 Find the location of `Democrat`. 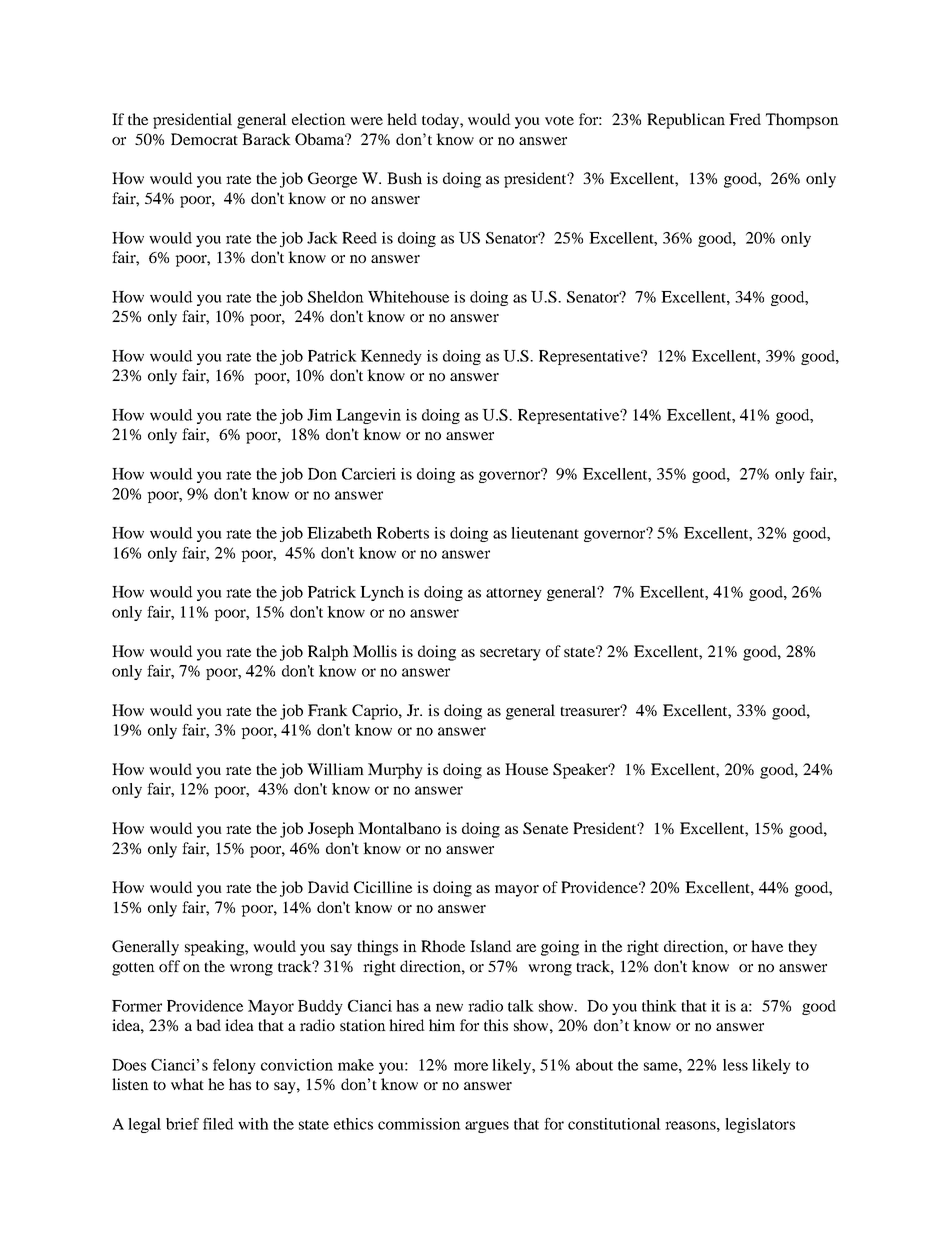

Democrat is located at coordinates (204, 139).
